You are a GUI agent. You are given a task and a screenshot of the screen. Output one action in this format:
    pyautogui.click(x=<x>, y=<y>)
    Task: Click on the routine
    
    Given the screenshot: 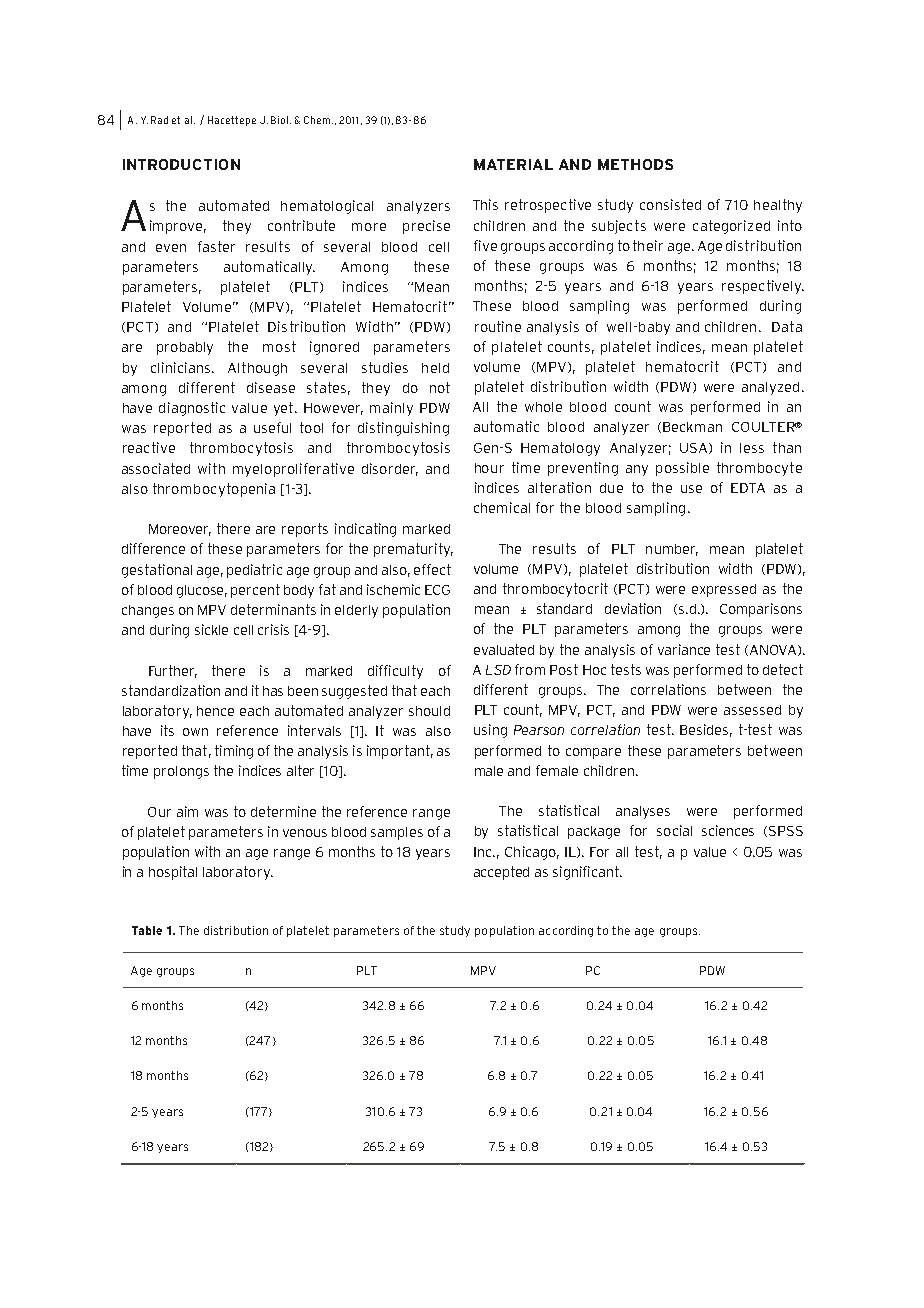 What is the action you would take?
    pyautogui.click(x=498, y=326)
